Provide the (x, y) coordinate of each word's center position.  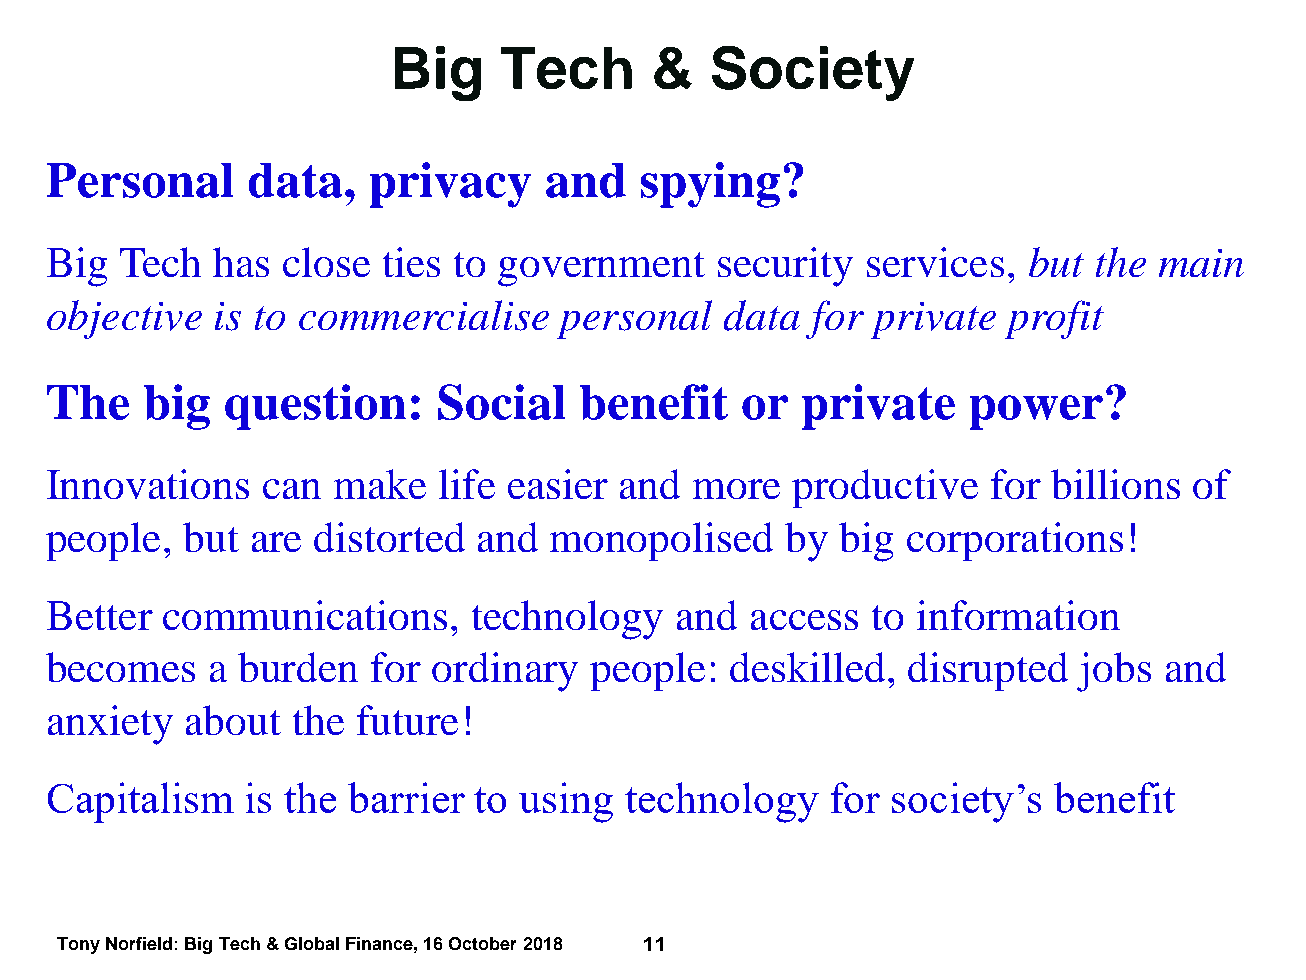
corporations (1015, 541)
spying (710, 185)
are (276, 542)
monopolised (661, 541)
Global (312, 943)
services (935, 262)
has (241, 262)
